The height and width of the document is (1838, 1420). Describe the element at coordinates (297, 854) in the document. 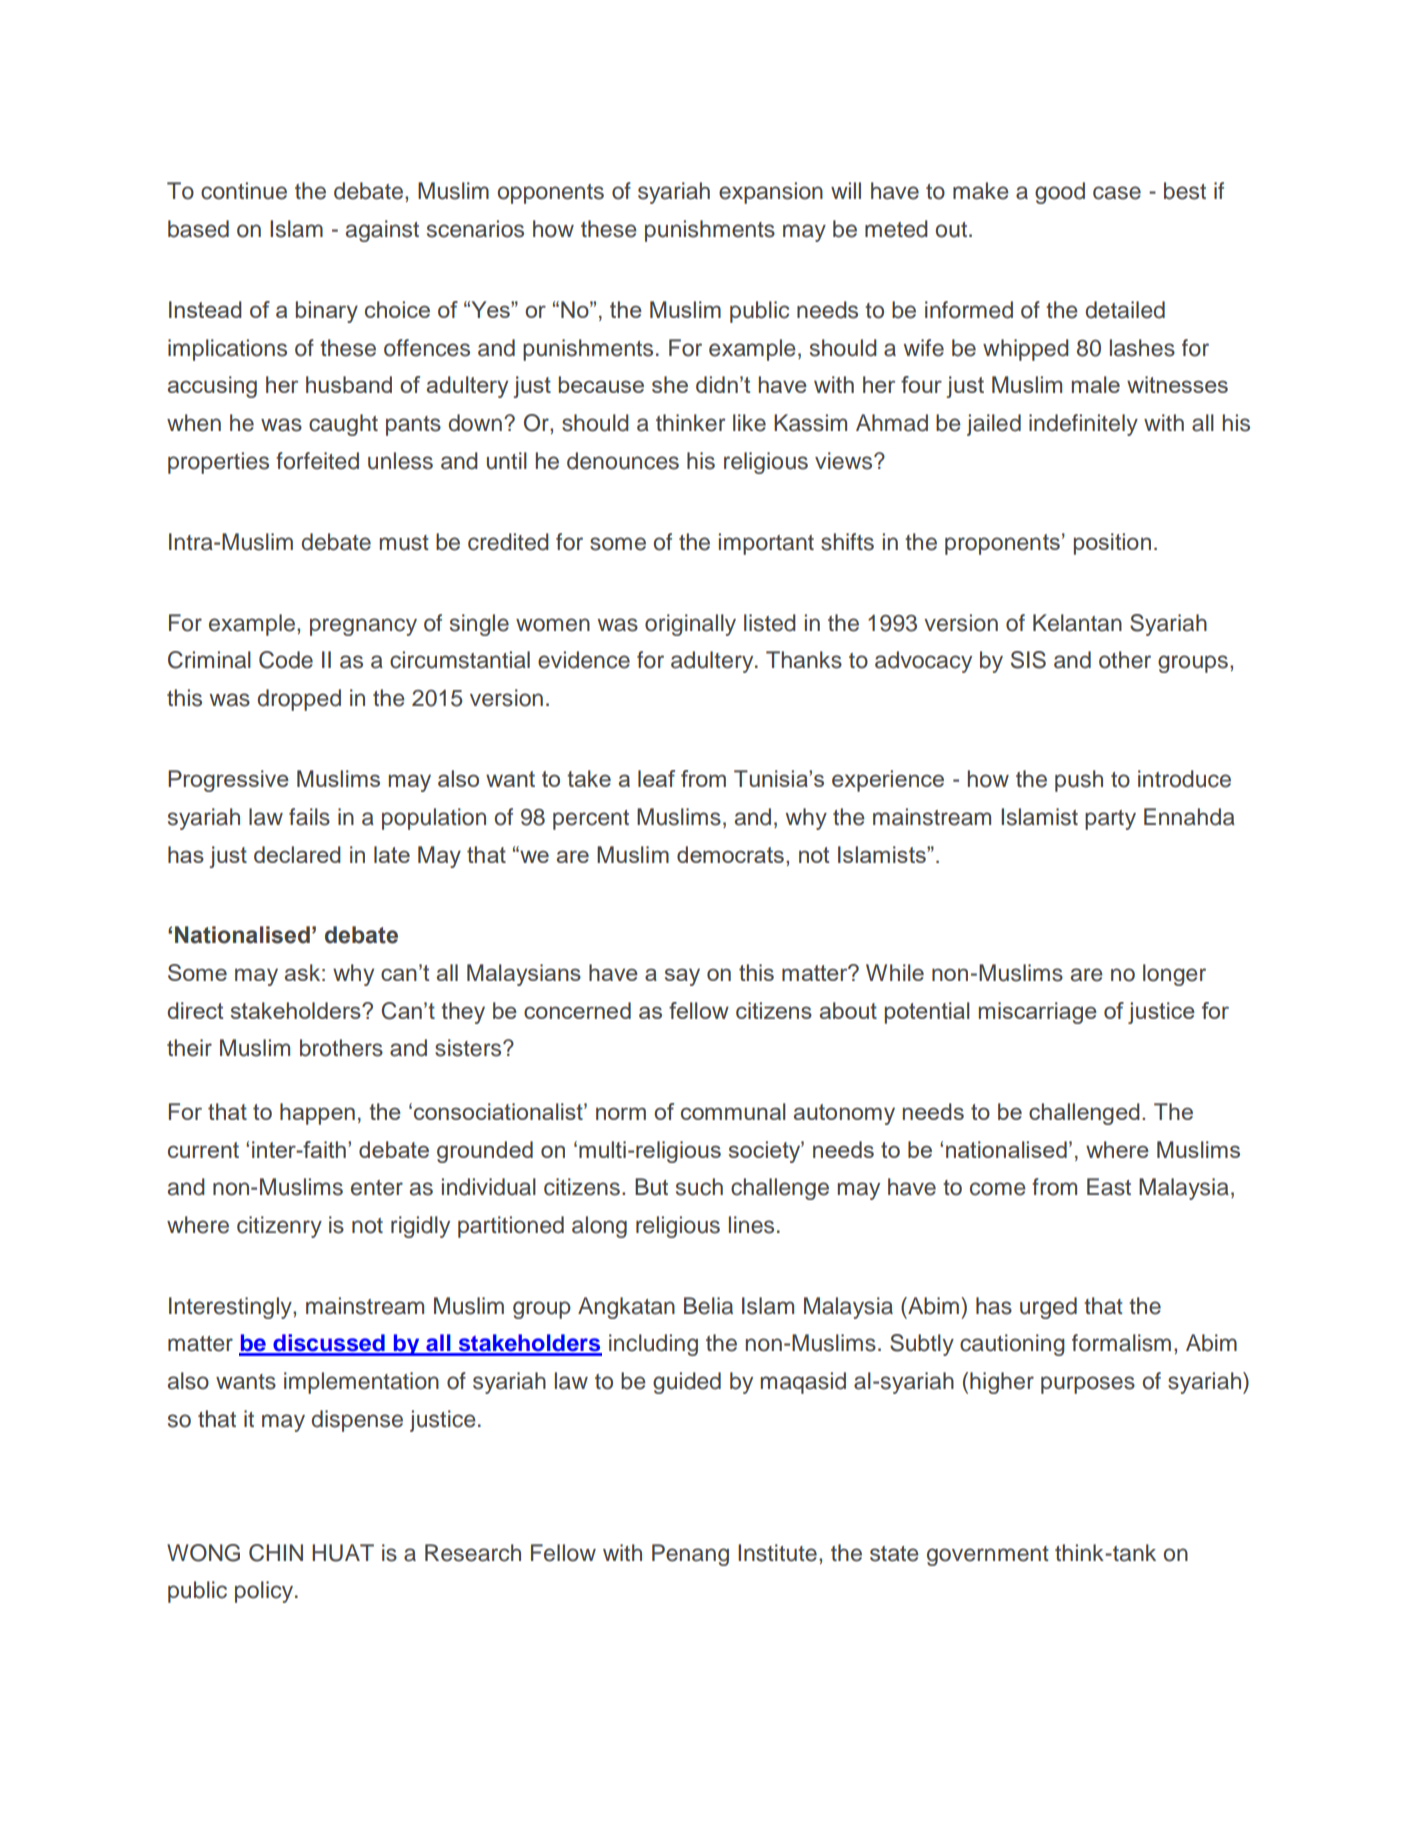

I see `declared` at that location.
